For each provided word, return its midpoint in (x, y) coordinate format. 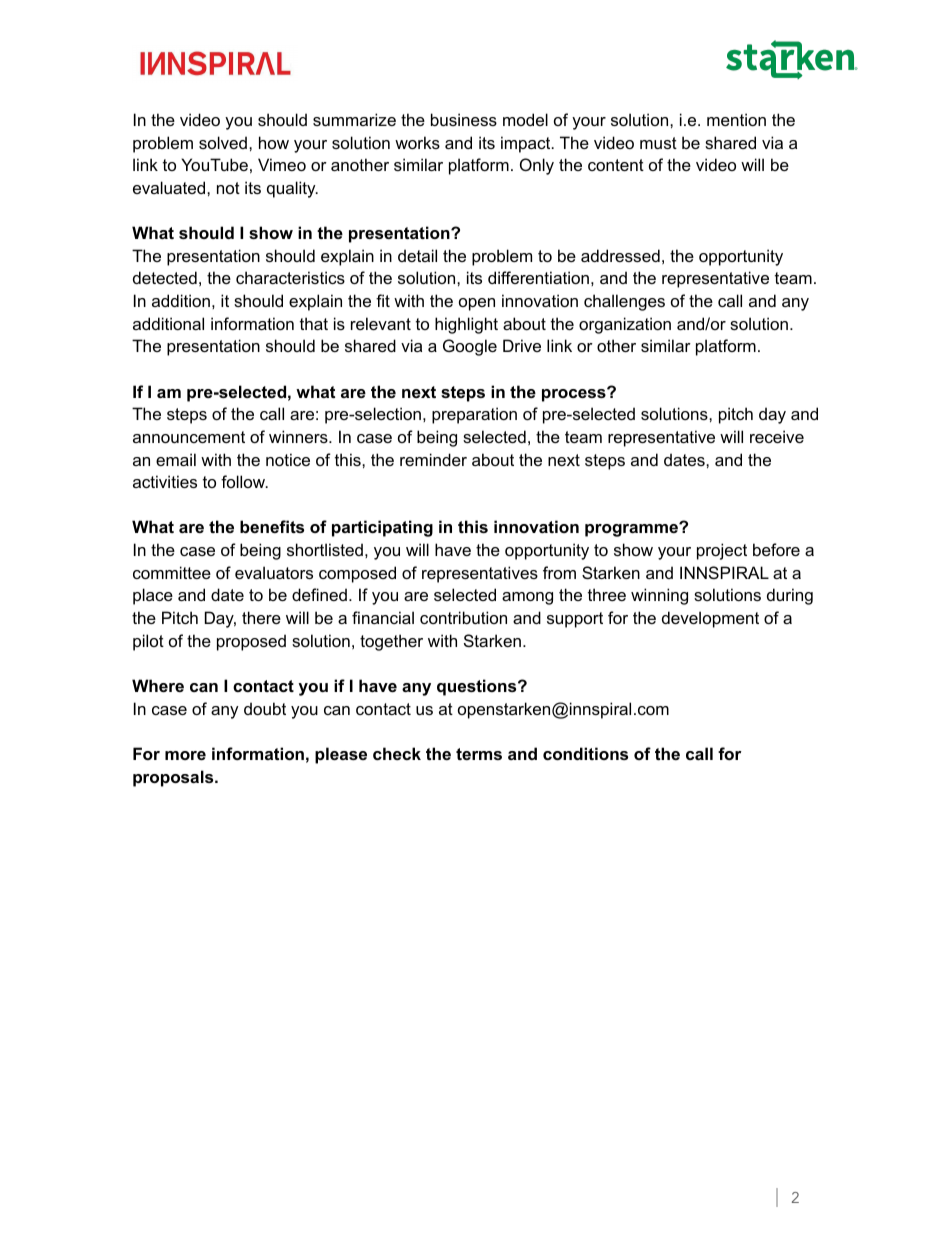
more (185, 755)
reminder (433, 459)
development (710, 619)
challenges (624, 302)
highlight (466, 325)
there (261, 617)
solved (223, 142)
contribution (463, 617)
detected (165, 277)
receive (777, 436)
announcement (189, 437)
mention (736, 119)
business (464, 119)
